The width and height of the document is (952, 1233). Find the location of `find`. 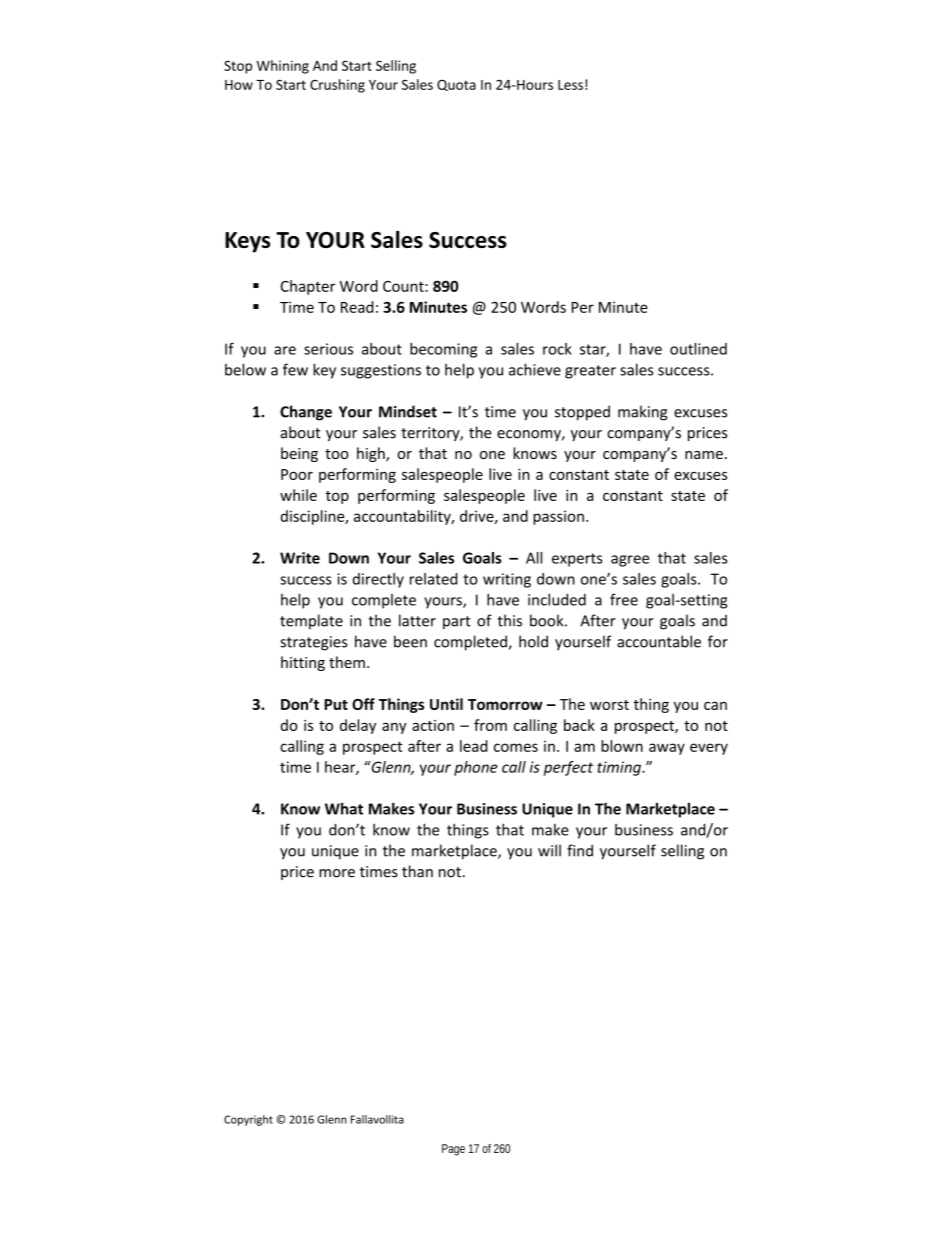

find is located at coordinates (580, 850).
